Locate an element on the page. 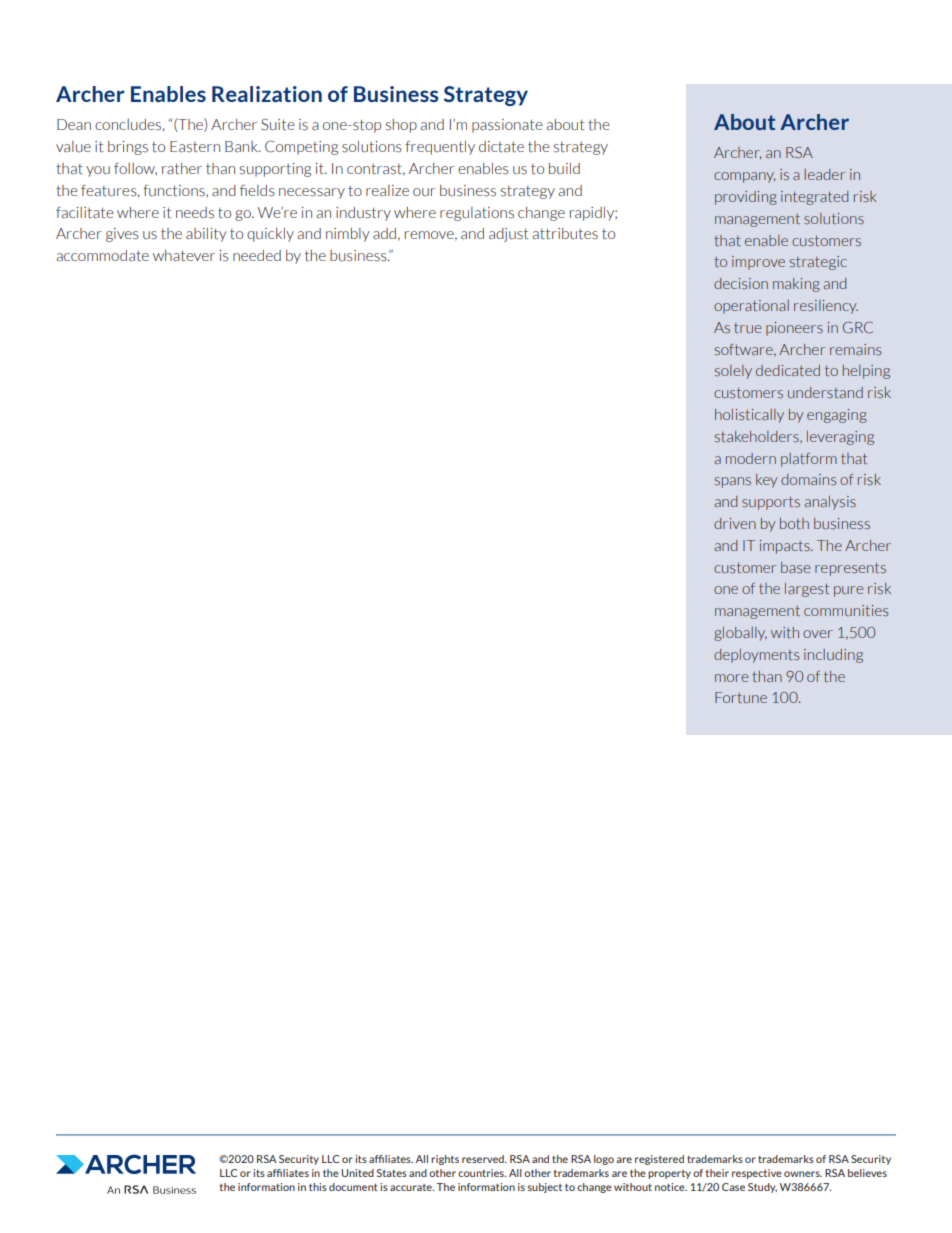 This document has width=952, height=1233. deployments is located at coordinates (756, 656).
